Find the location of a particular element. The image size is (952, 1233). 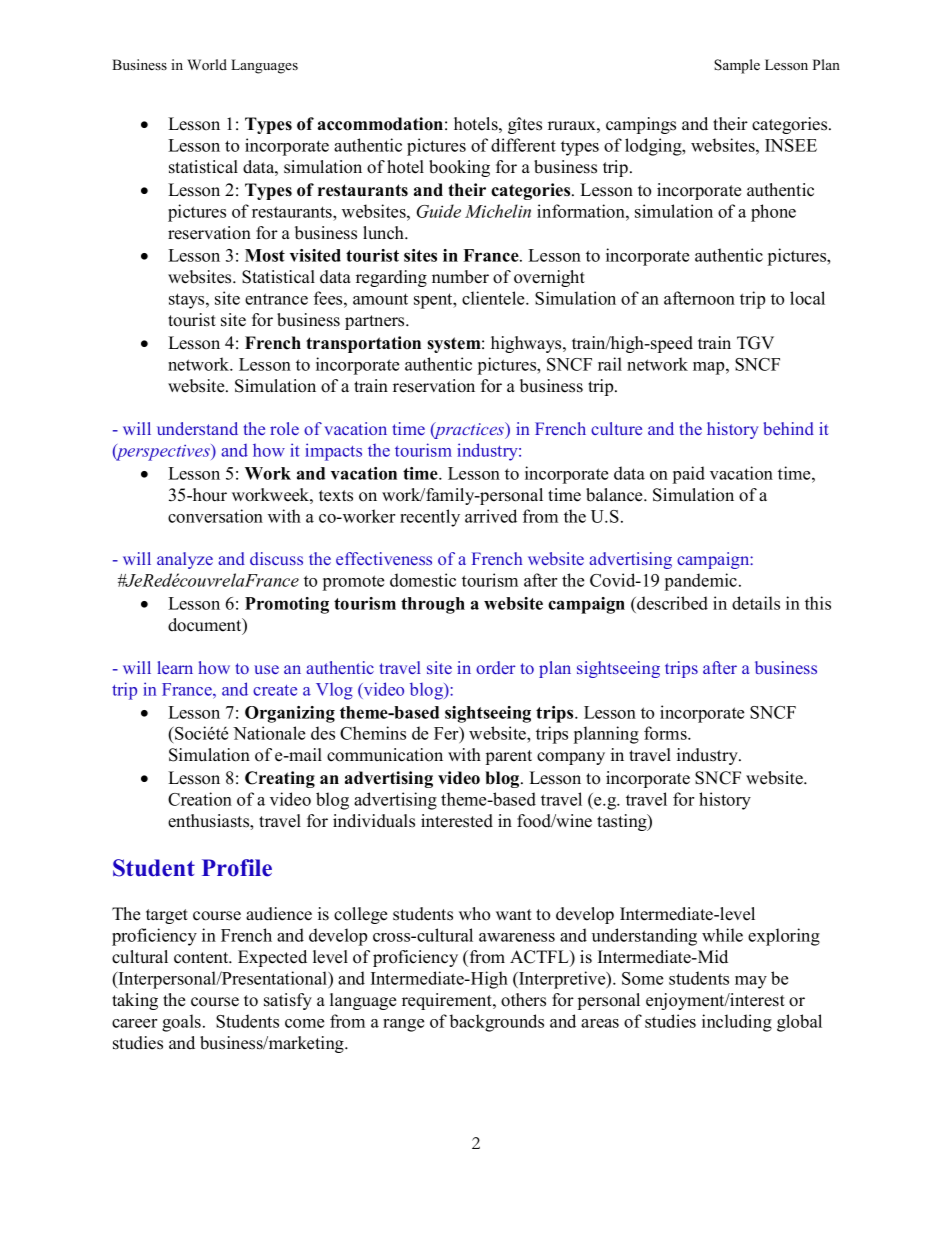

Sample is located at coordinates (737, 66).
